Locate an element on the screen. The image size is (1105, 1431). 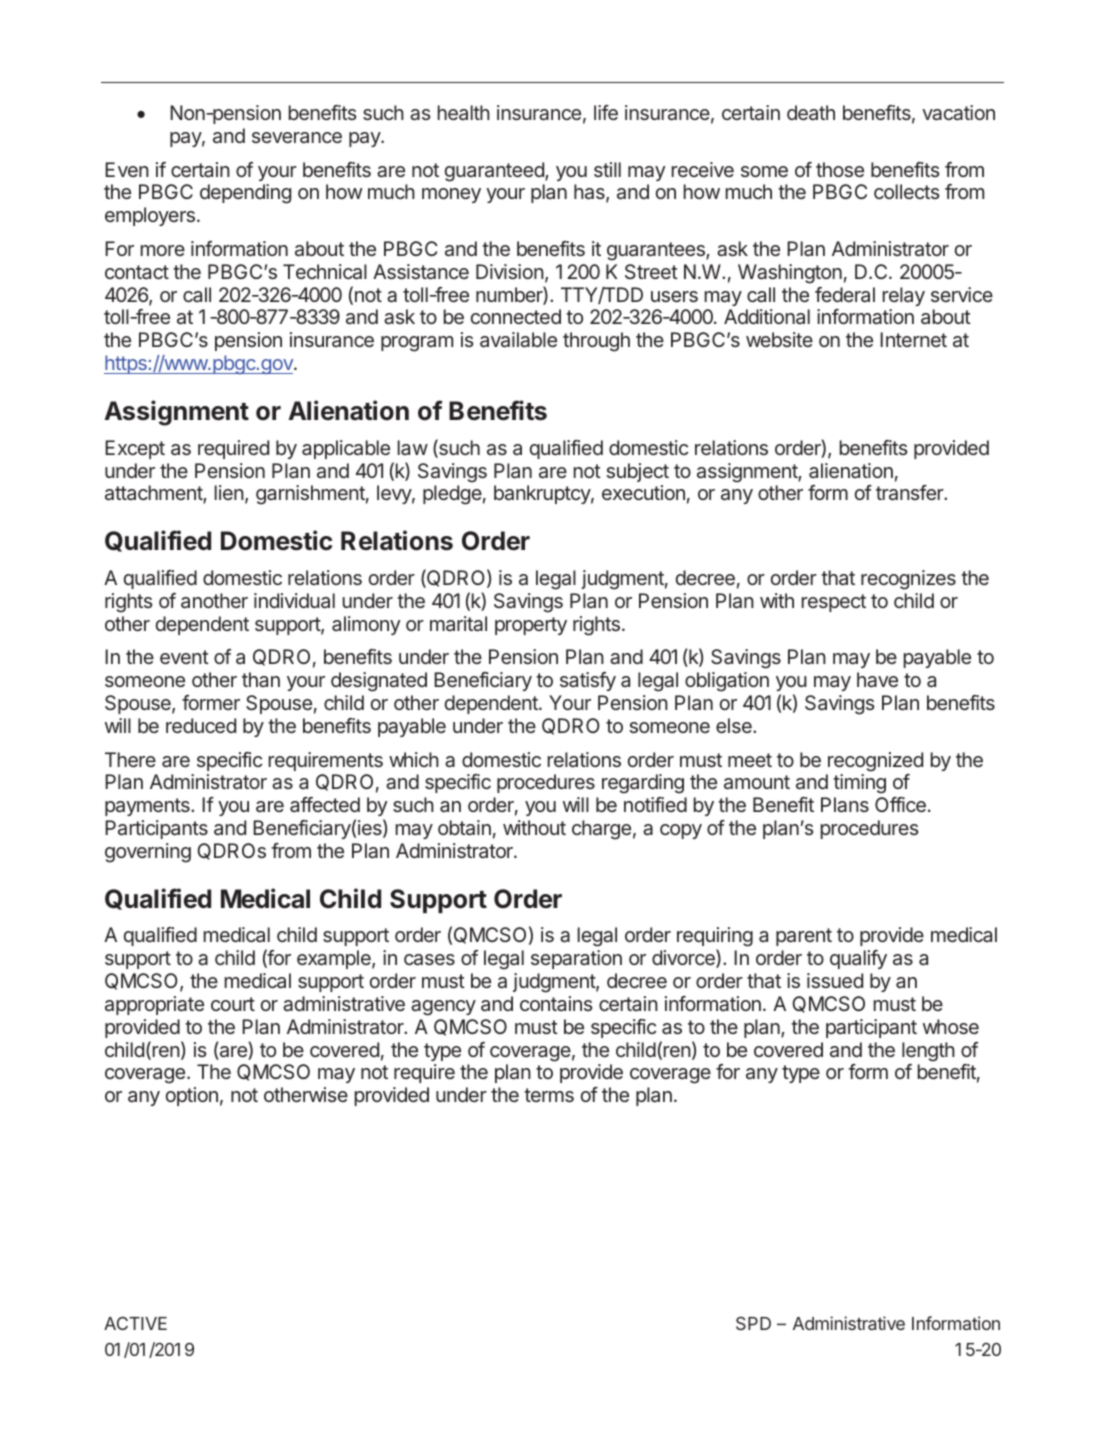
SPD is located at coordinates (753, 1323).
